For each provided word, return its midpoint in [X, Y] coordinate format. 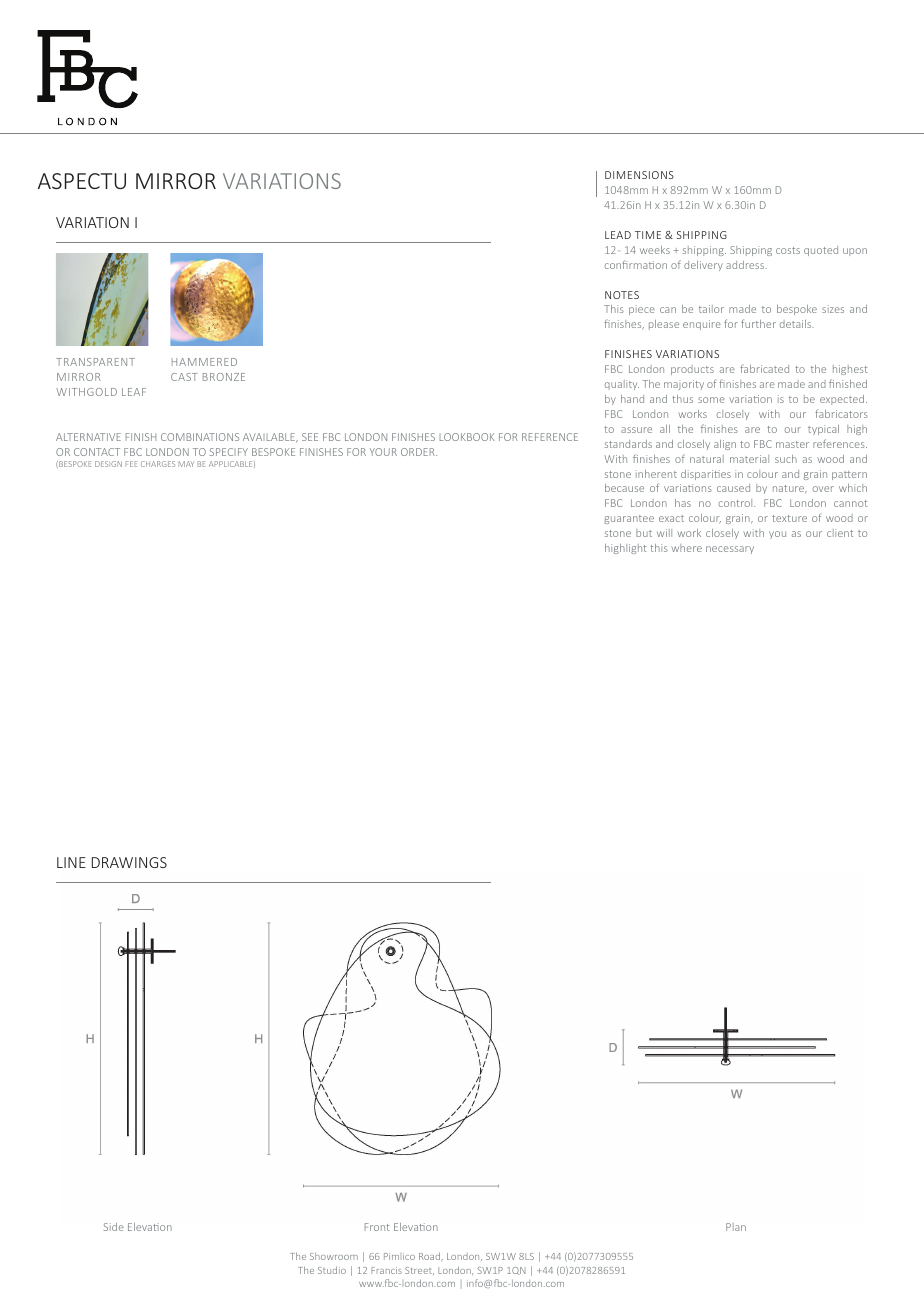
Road [430, 1256]
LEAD [618, 235]
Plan [736, 1227]
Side [114, 1227]
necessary [730, 550]
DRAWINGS [129, 862]
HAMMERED [204, 362]
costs [788, 250]
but [644, 533]
